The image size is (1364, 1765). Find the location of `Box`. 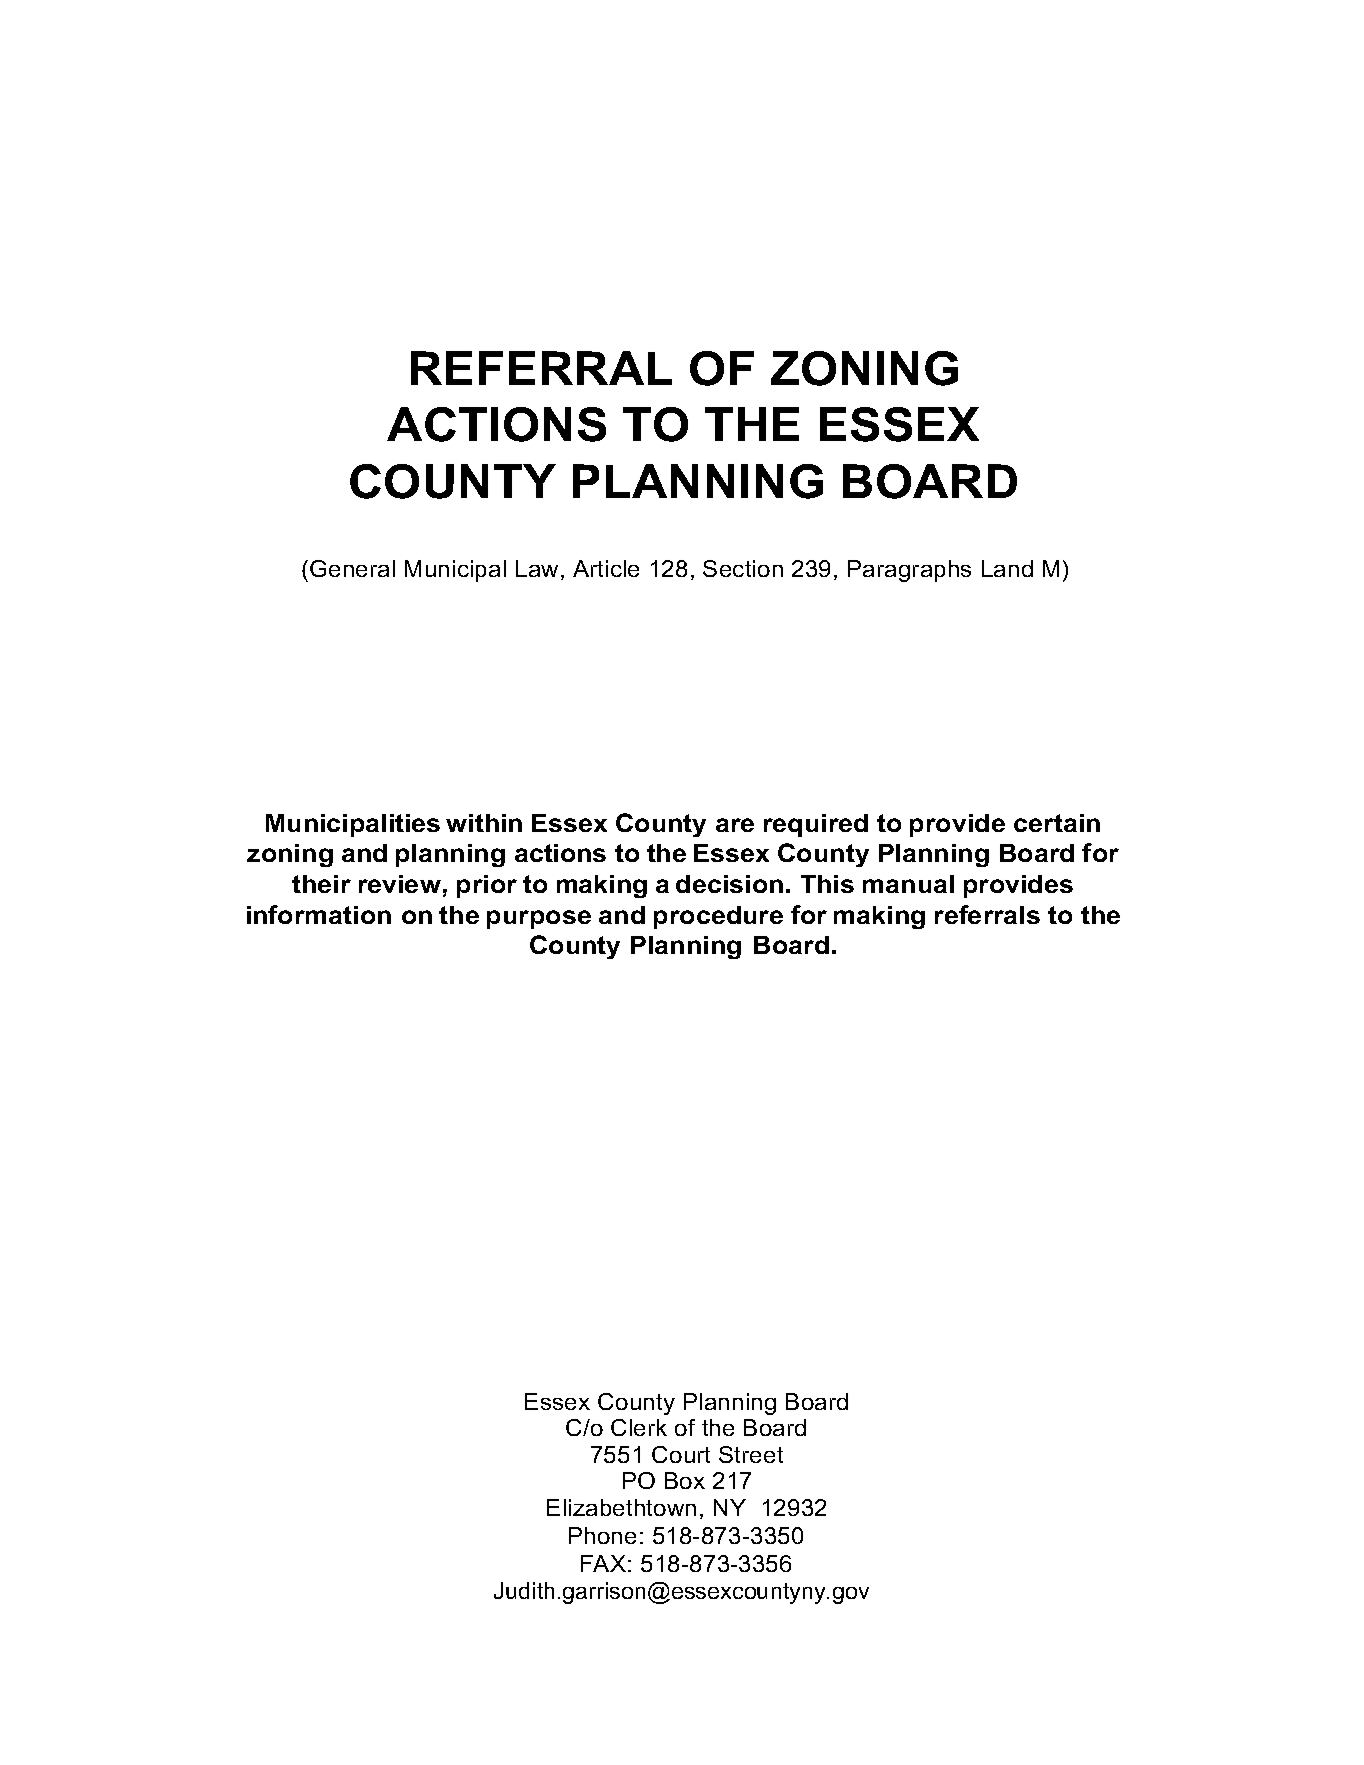

Box is located at coordinates (685, 1480).
